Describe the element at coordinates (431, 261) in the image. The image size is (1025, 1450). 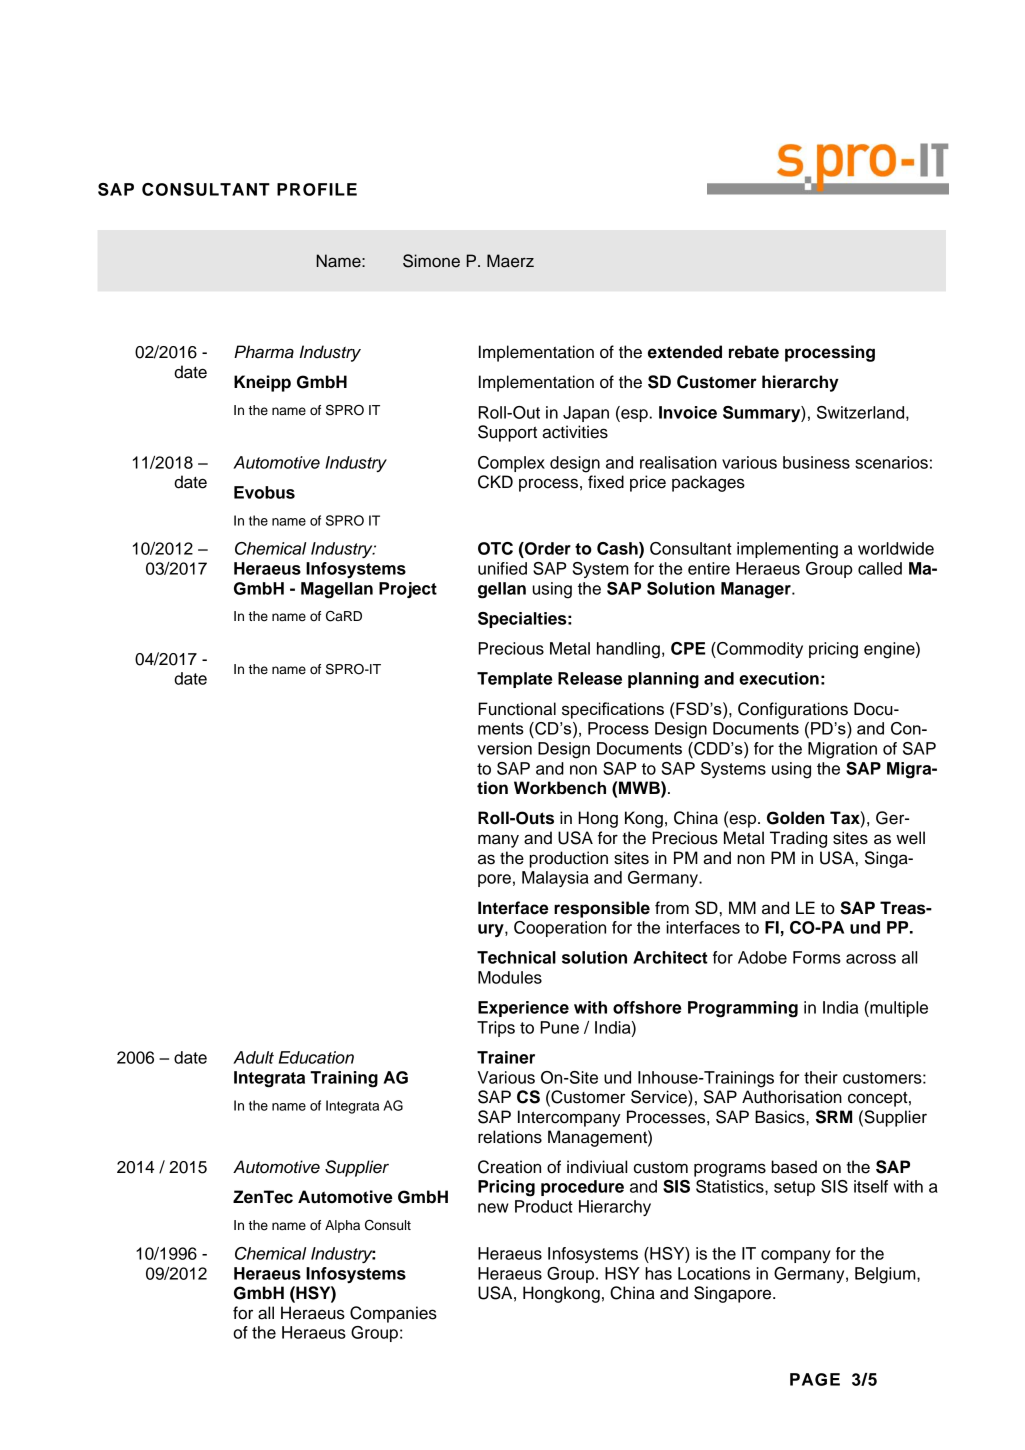
I see `Simone` at that location.
